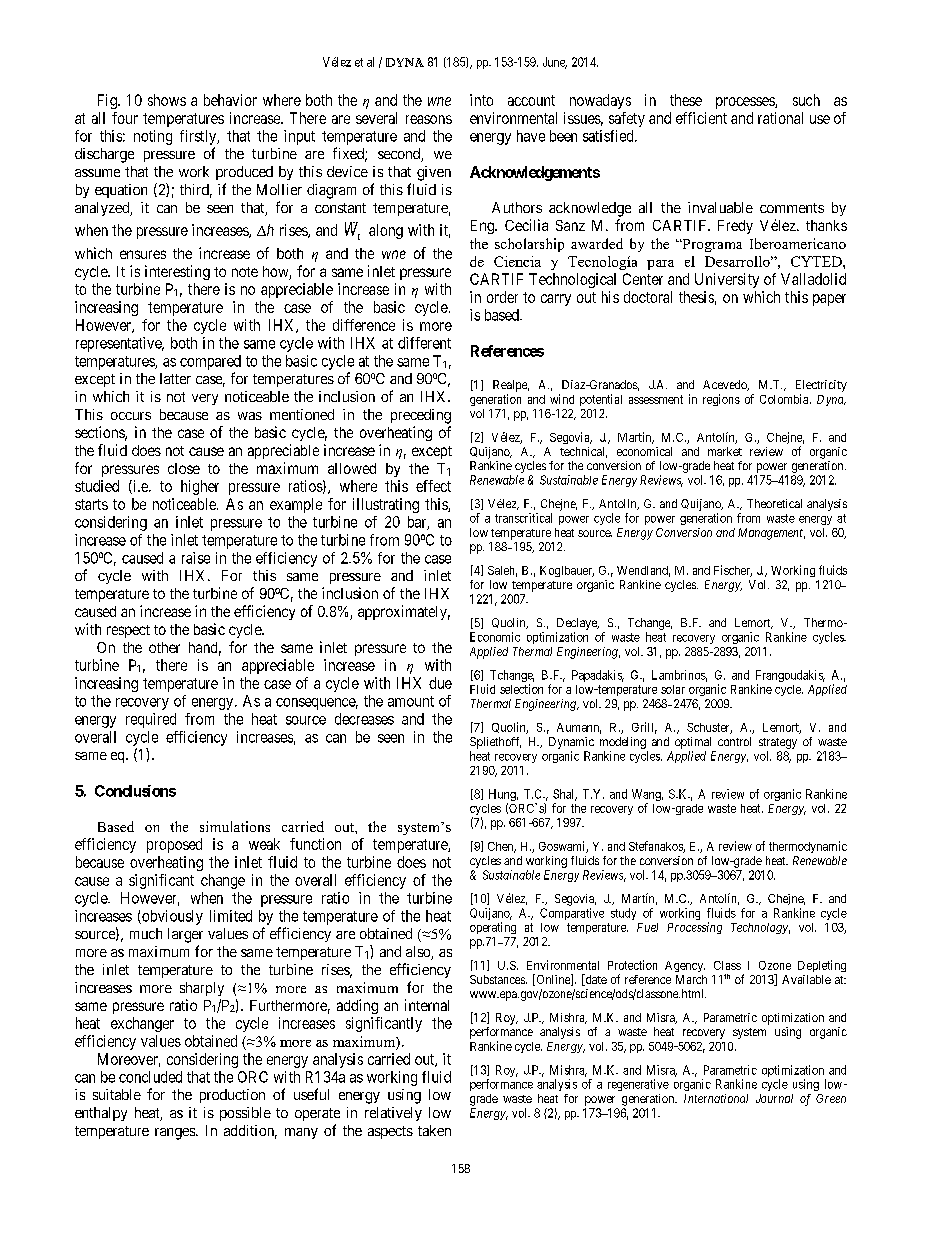  I want to click on reasons, so click(429, 119).
